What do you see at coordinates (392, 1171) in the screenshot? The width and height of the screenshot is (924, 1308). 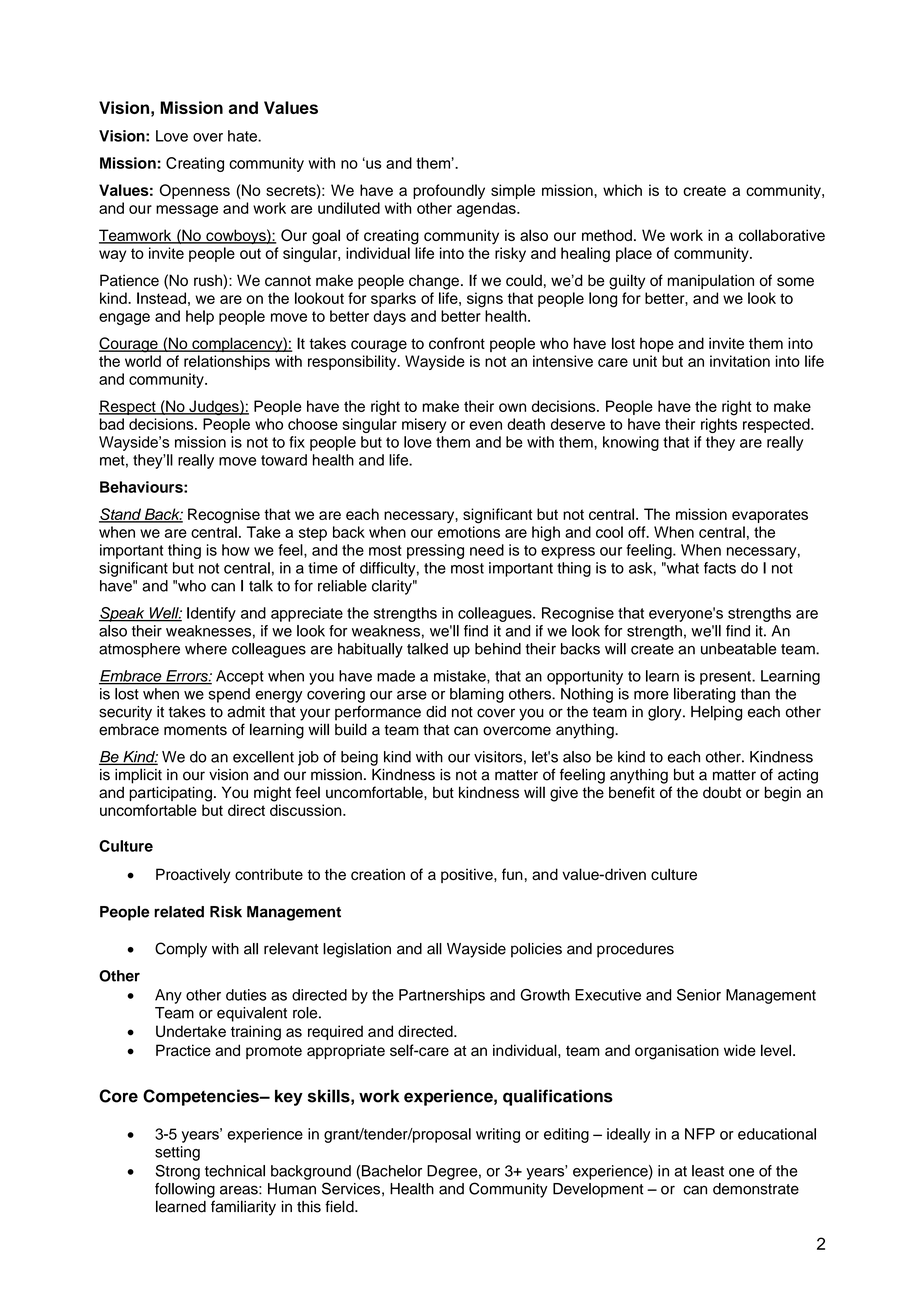 I see `Bachelor` at bounding box center [392, 1171].
